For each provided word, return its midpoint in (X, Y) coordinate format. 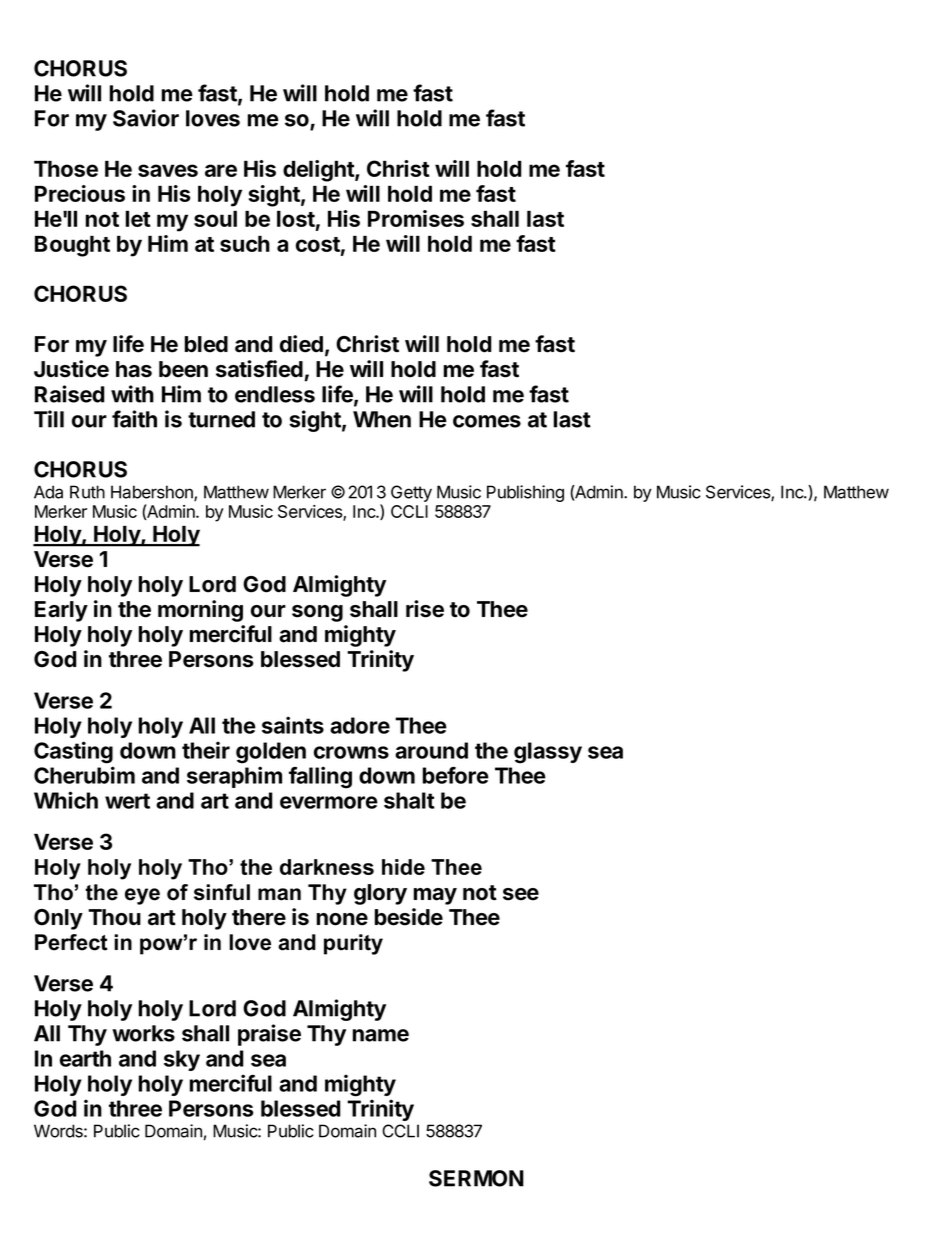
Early (61, 611)
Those (66, 169)
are (221, 170)
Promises (416, 218)
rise (425, 609)
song (317, 613)
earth (85, 1058)
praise (269, 1035)
